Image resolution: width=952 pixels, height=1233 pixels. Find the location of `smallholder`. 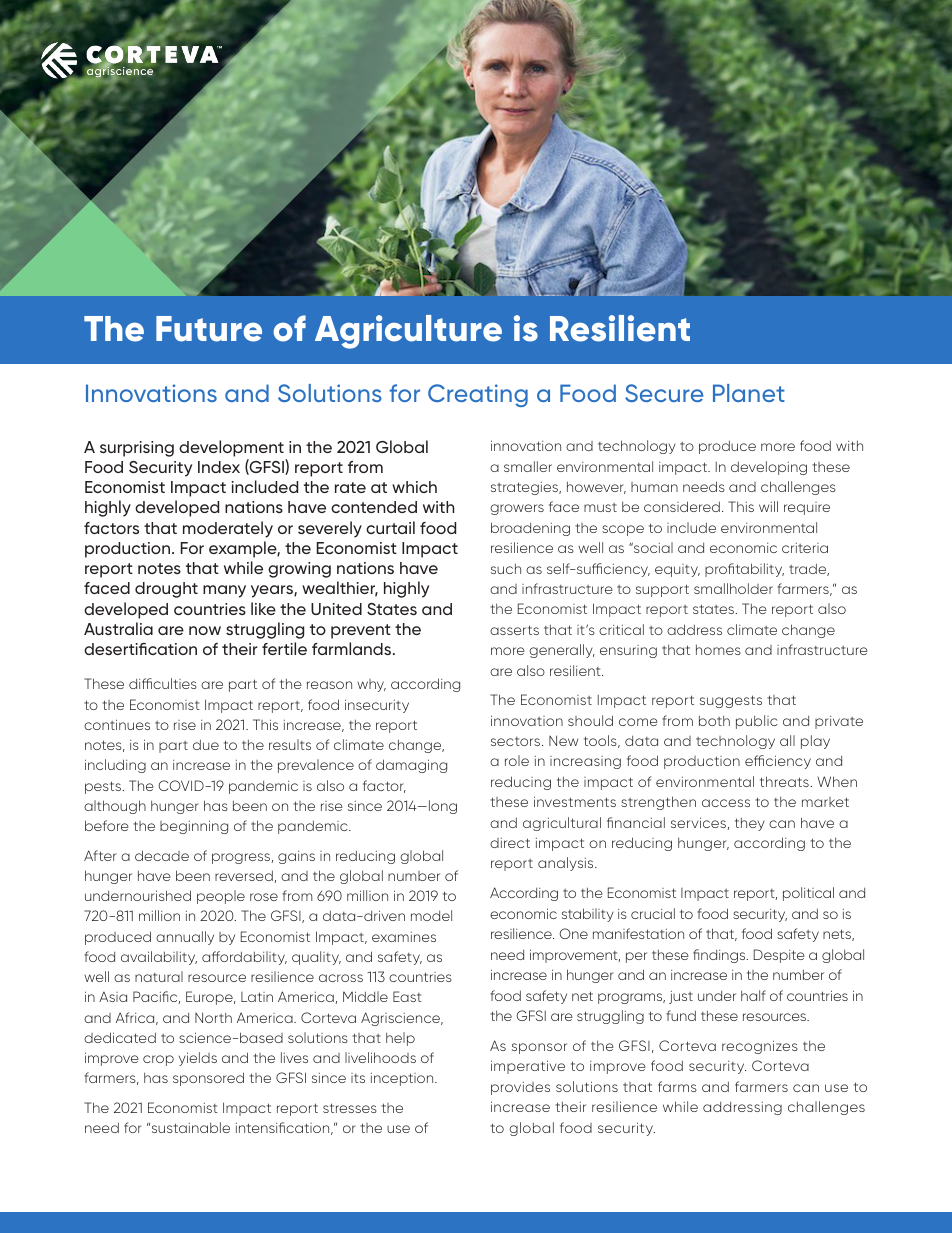

smallholder is located at coordinates (733, 588).
